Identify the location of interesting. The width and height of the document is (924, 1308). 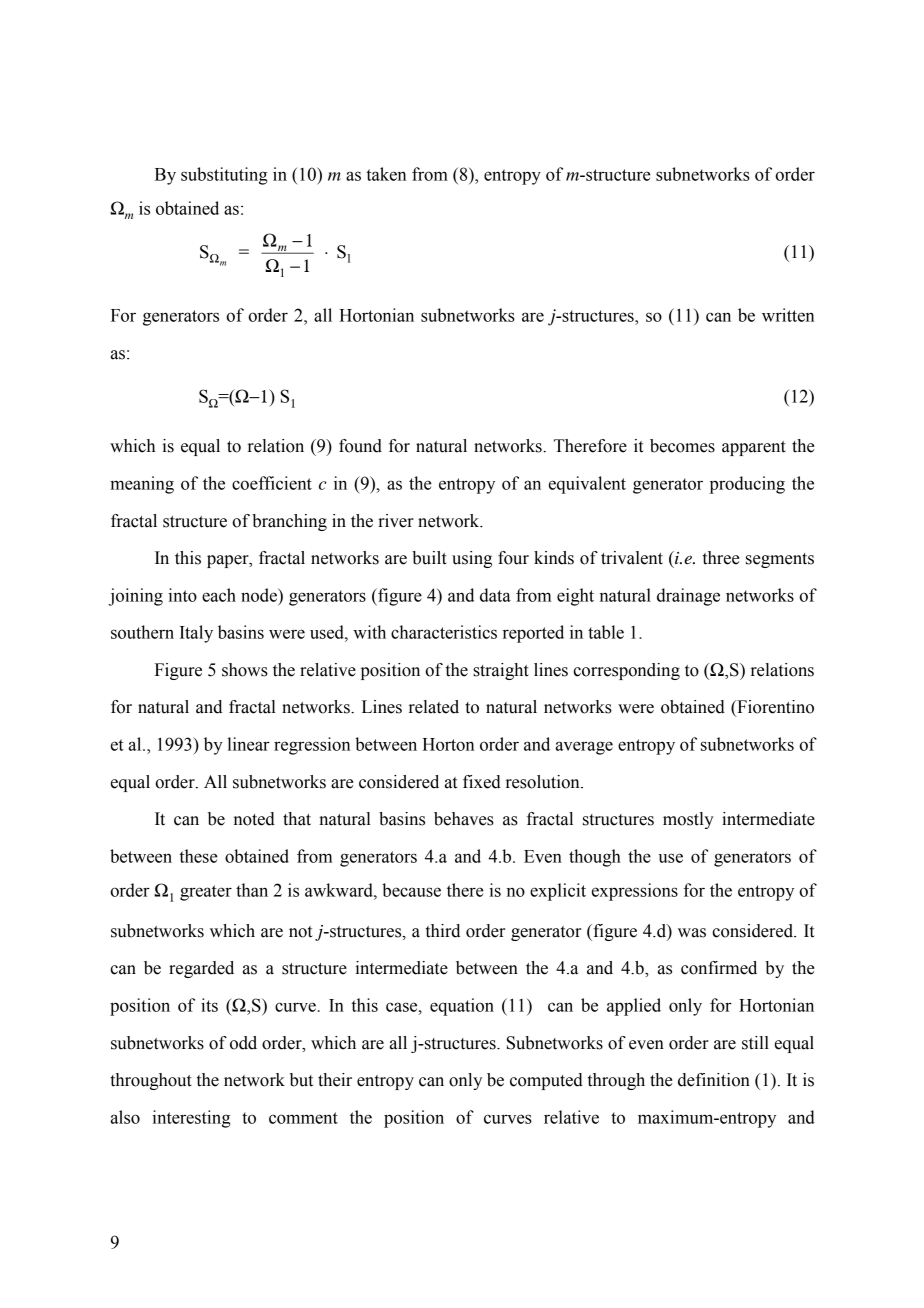
(191, 1119).
